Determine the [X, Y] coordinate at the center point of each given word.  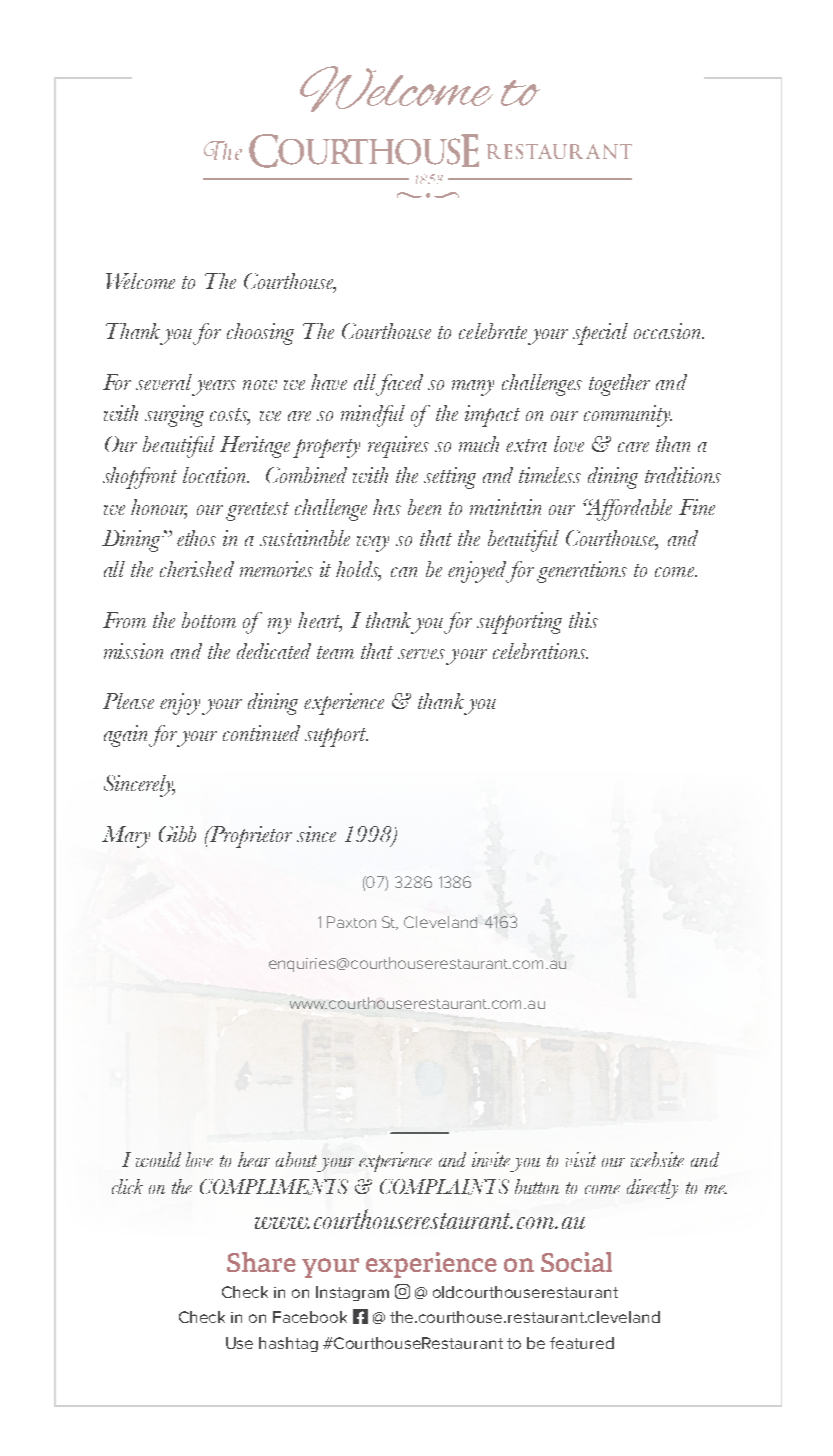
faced [398, 385]
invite [491, 1159]
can [404, 572]
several [164, 382]
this [583, 620]
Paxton [351, 922]
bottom [209, 620]
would [158, 1159]
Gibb [177, 834]
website [657, 1159]
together [619, 385]
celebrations [540, 651]
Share [261, 1262]
